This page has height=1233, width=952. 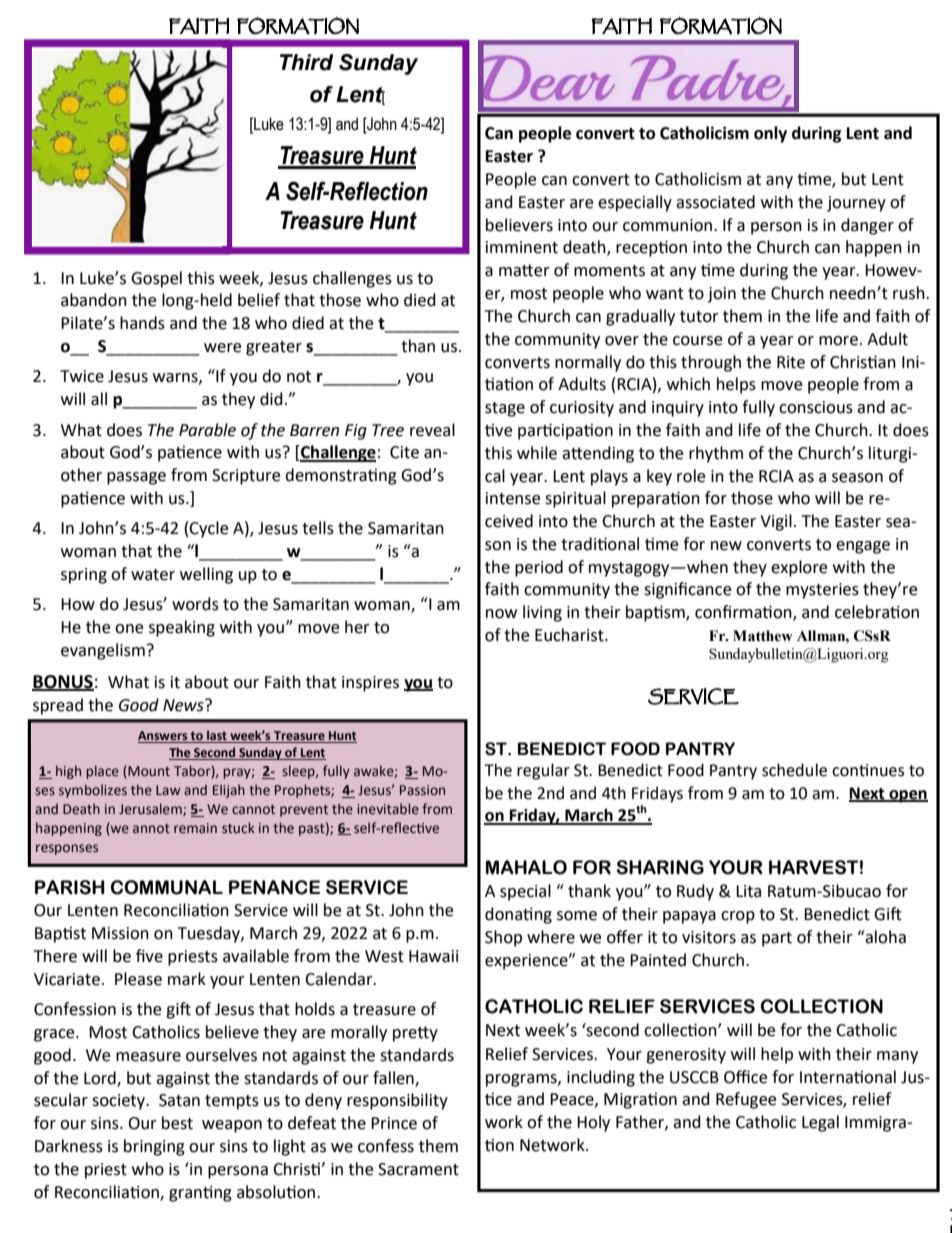 I want to click on imminent, so click(x=522, y=247).
